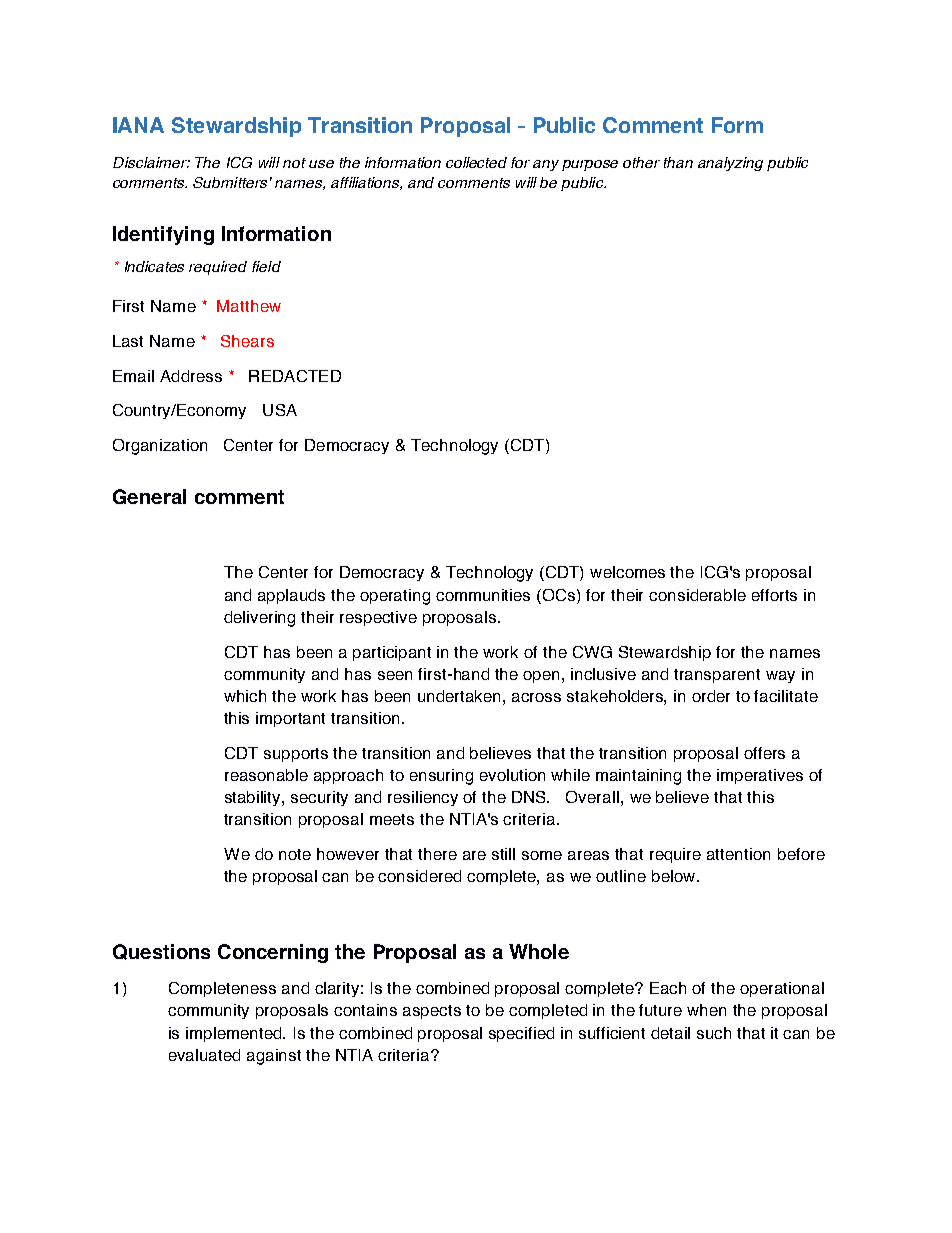 The width and height of the image is (952, 1233). I want to click on collected, so click(476, 162).
